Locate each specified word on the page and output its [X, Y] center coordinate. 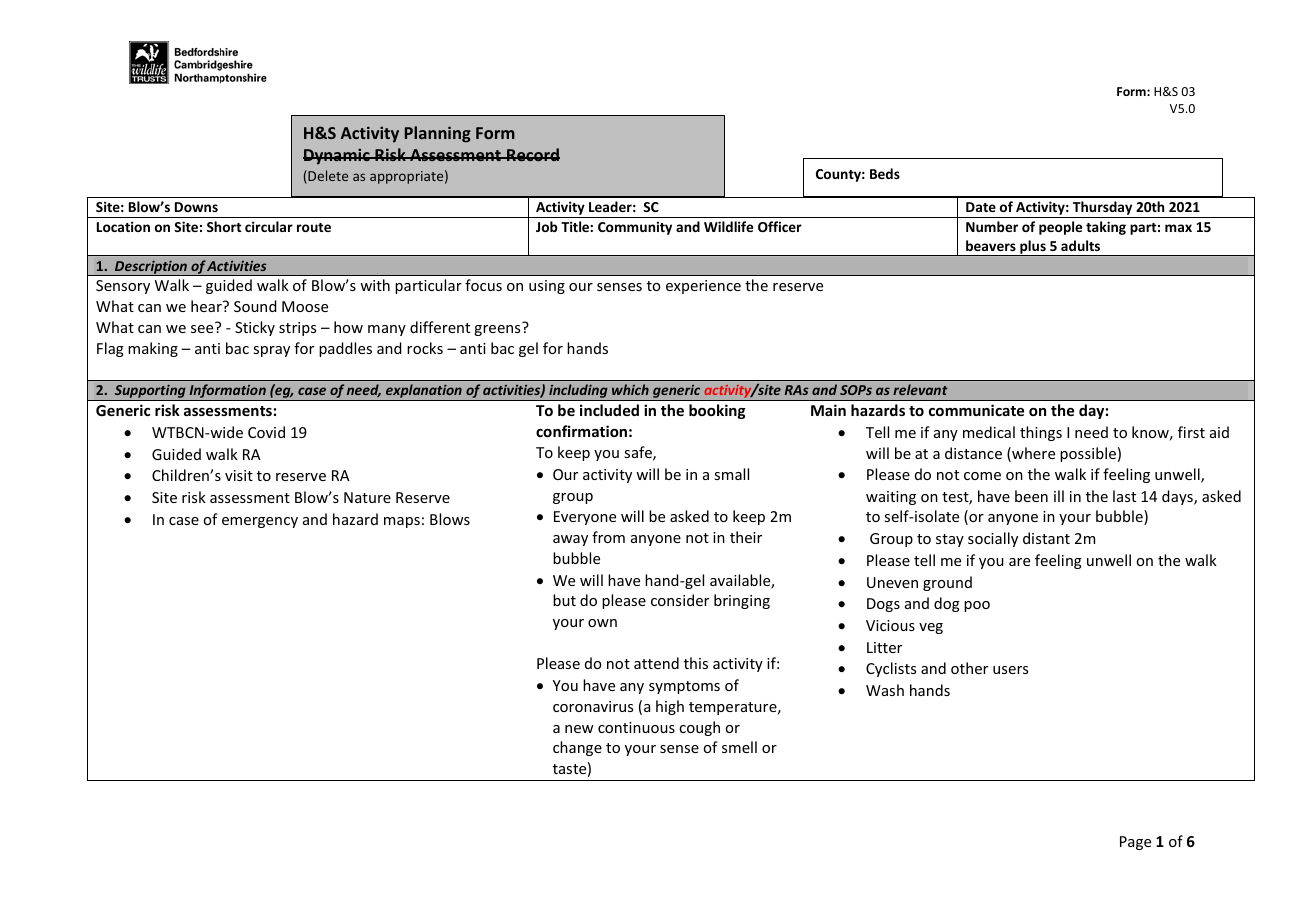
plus [1033, 248]
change [577, 748]
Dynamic [337, 156]
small [731, 474]
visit [239, 475]
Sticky [255, 328]
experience [703, 287]
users [1010, 670]
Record [532, 154]
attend [656, 663]
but [564, 600]
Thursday [1102, 209]
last [1124, 496]
